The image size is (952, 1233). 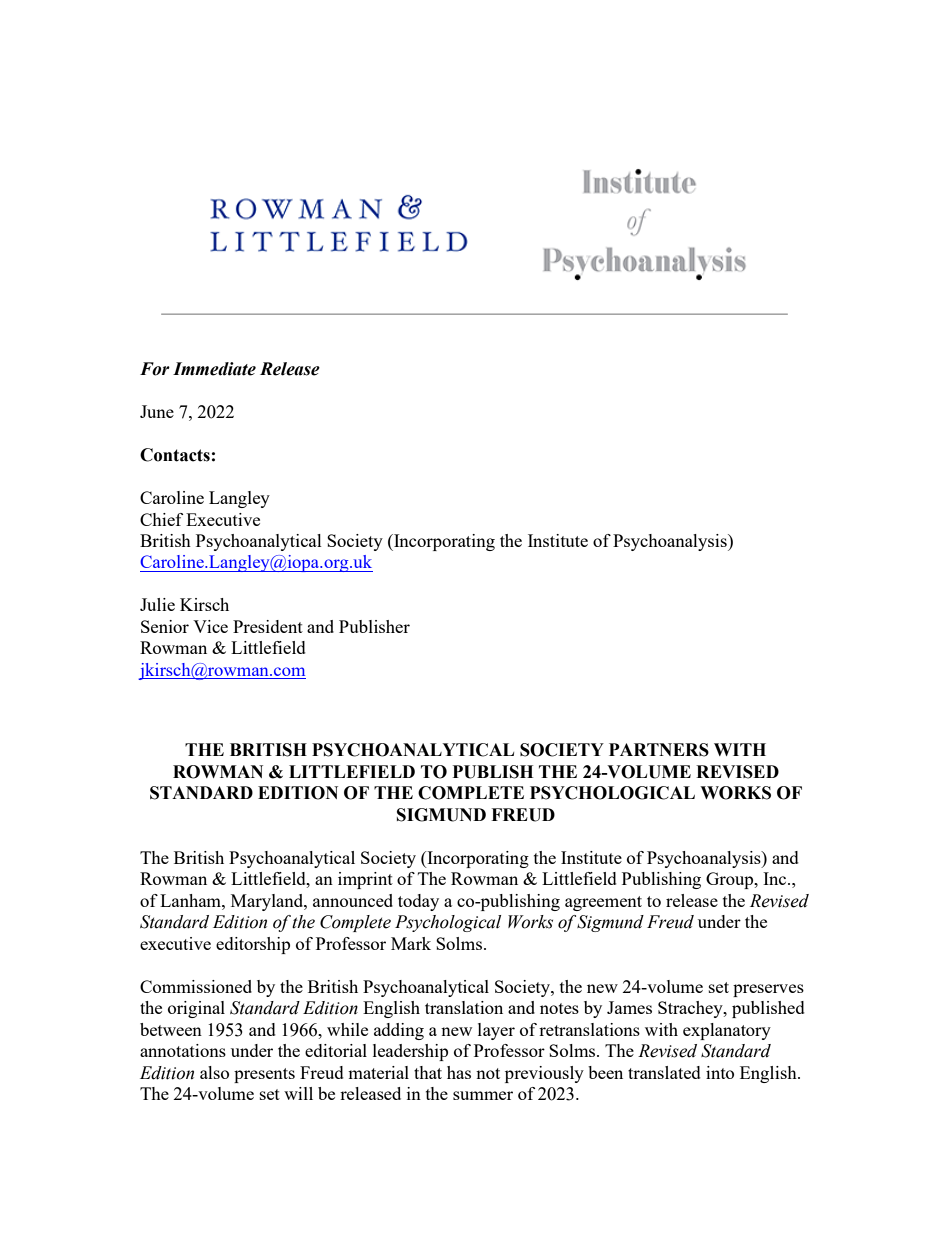 What do you see at coordinates (214, 1072) in the image?
I see `also` at bounding box center [214, 1072].
